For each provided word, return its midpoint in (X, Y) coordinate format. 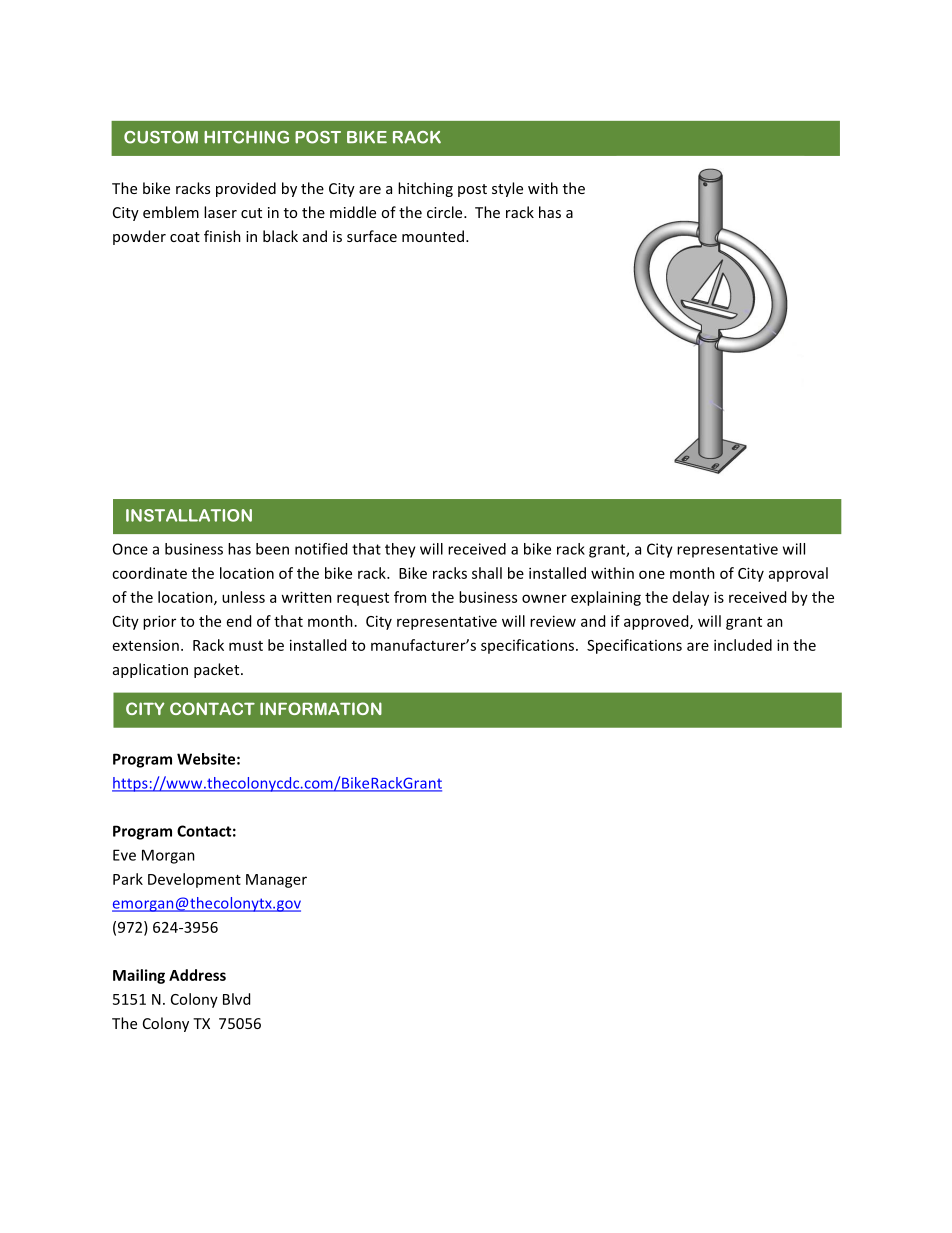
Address (197, 975)
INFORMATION (321, 708)
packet (218, 670)
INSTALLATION (189, 515)
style (507, 189)
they (400, 550)
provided (246, 189)
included (743, 645)
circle (446, 212)
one (652, 574)
